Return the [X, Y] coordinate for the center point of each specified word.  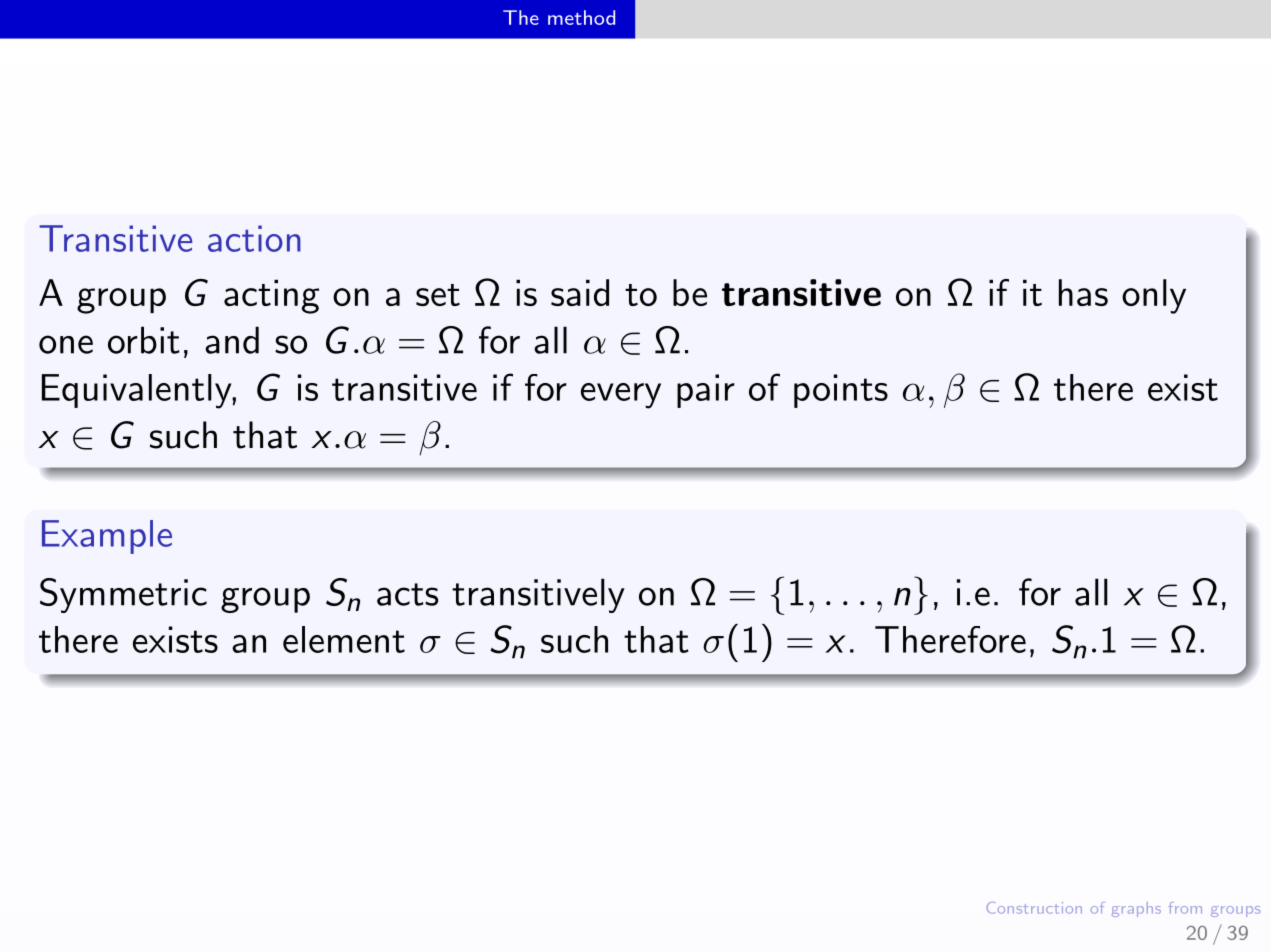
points [841, 391]
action [254, 238]
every [621, 396]
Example [107, 537]
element [344, 639]
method [581, 17]
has [1083, 292]
